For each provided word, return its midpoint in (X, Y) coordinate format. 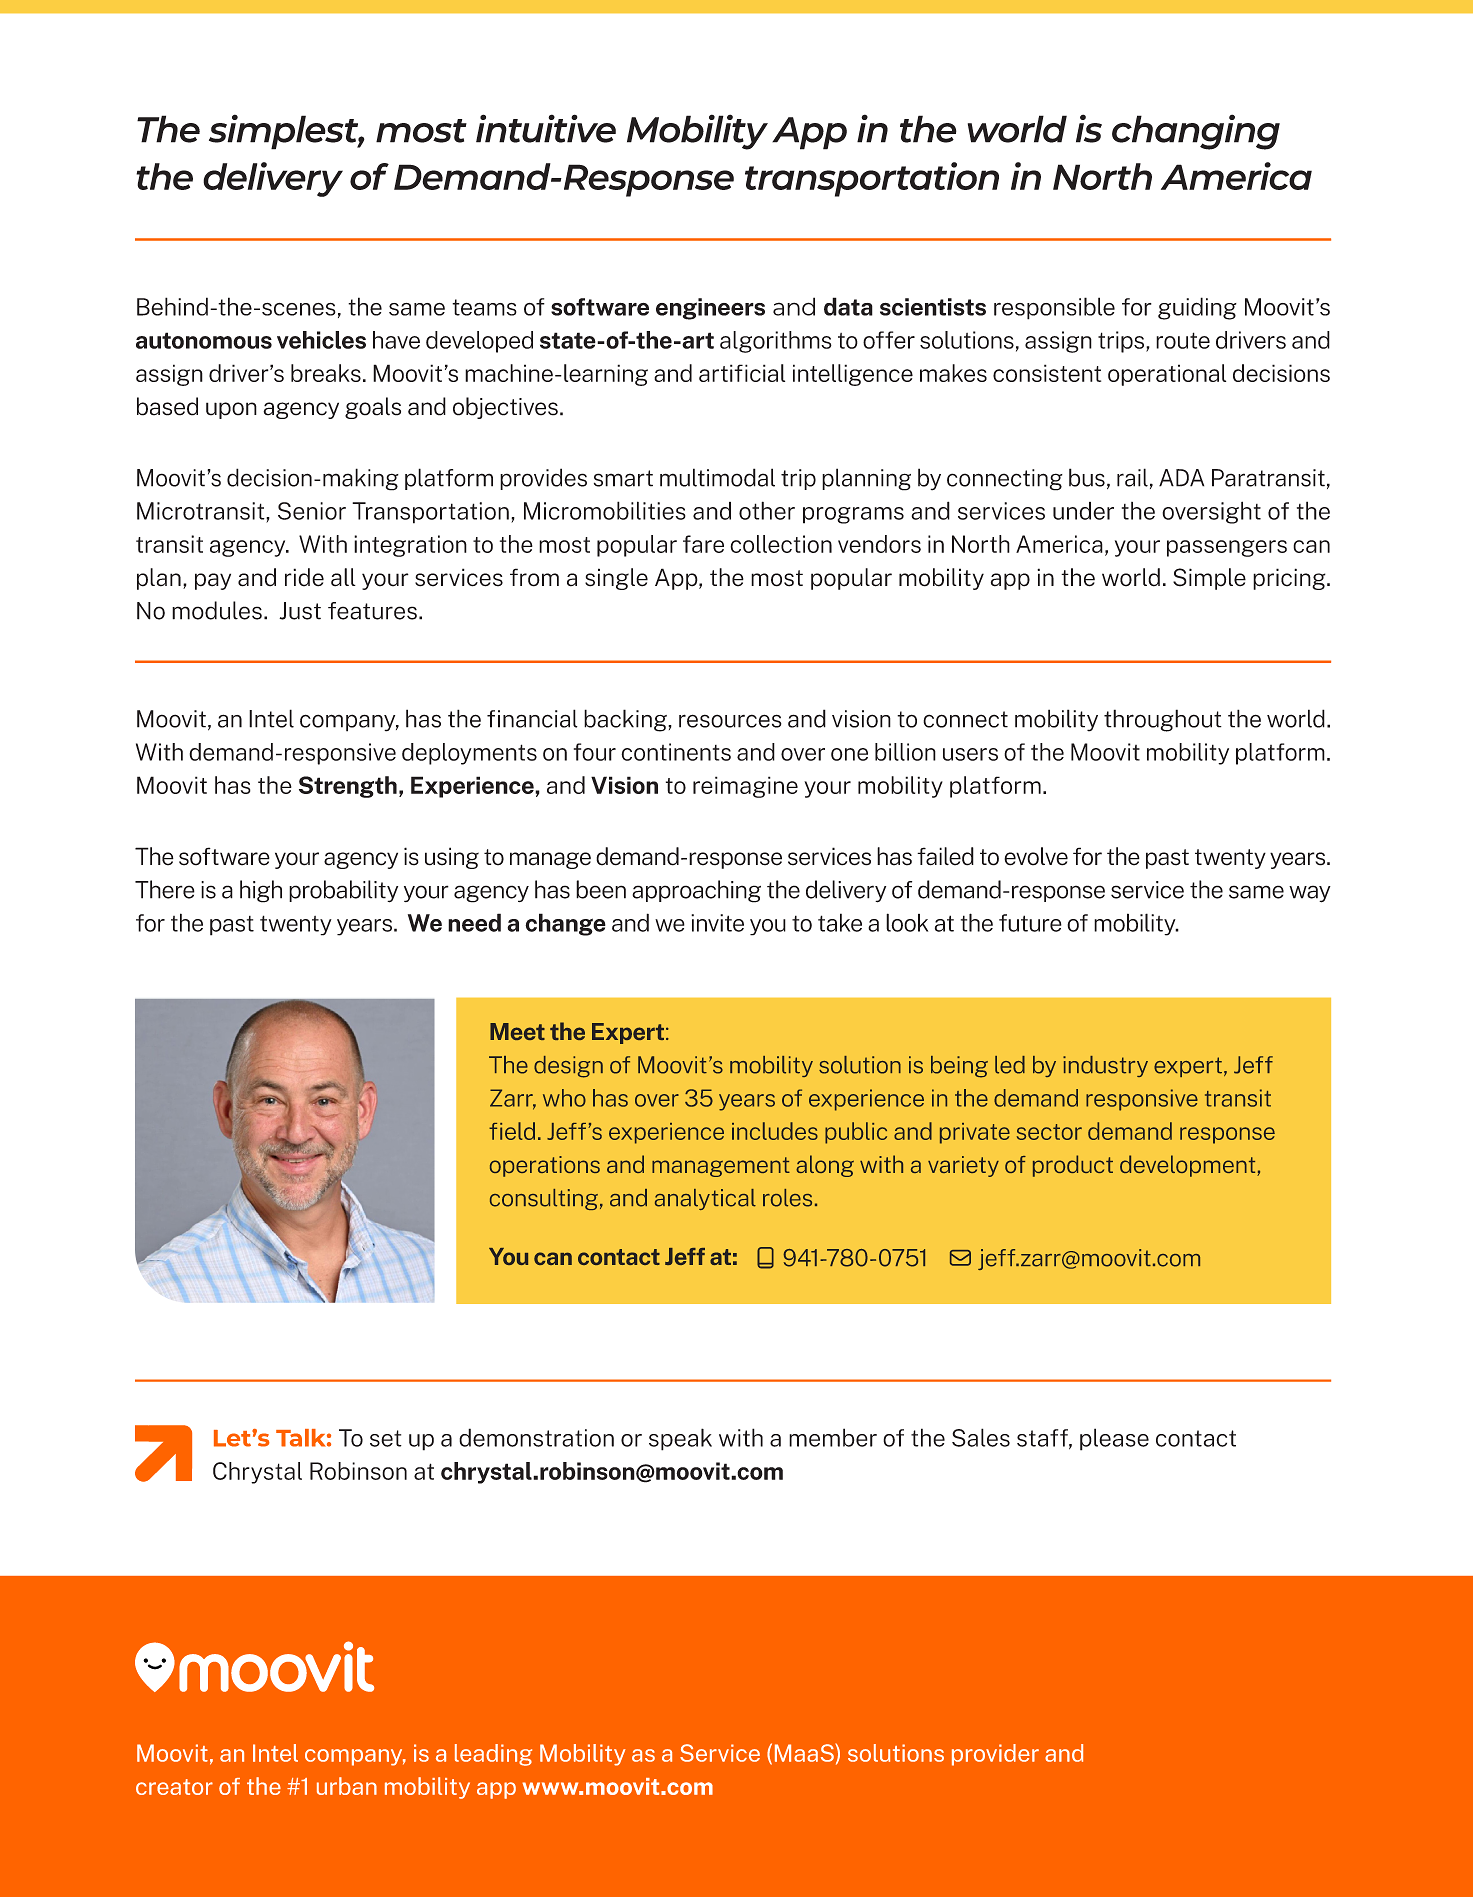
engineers (710, 309)
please (1114, 1439)
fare (703, 544)
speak (680, 1439)
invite (717, 923)
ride (304, 577)
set (386, 1438)
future (1030, 923)
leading (493, 1755)
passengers (1227, 548)
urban (347, 1786)
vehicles (321, 340)
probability (343, 891)
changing (1196, 132)
